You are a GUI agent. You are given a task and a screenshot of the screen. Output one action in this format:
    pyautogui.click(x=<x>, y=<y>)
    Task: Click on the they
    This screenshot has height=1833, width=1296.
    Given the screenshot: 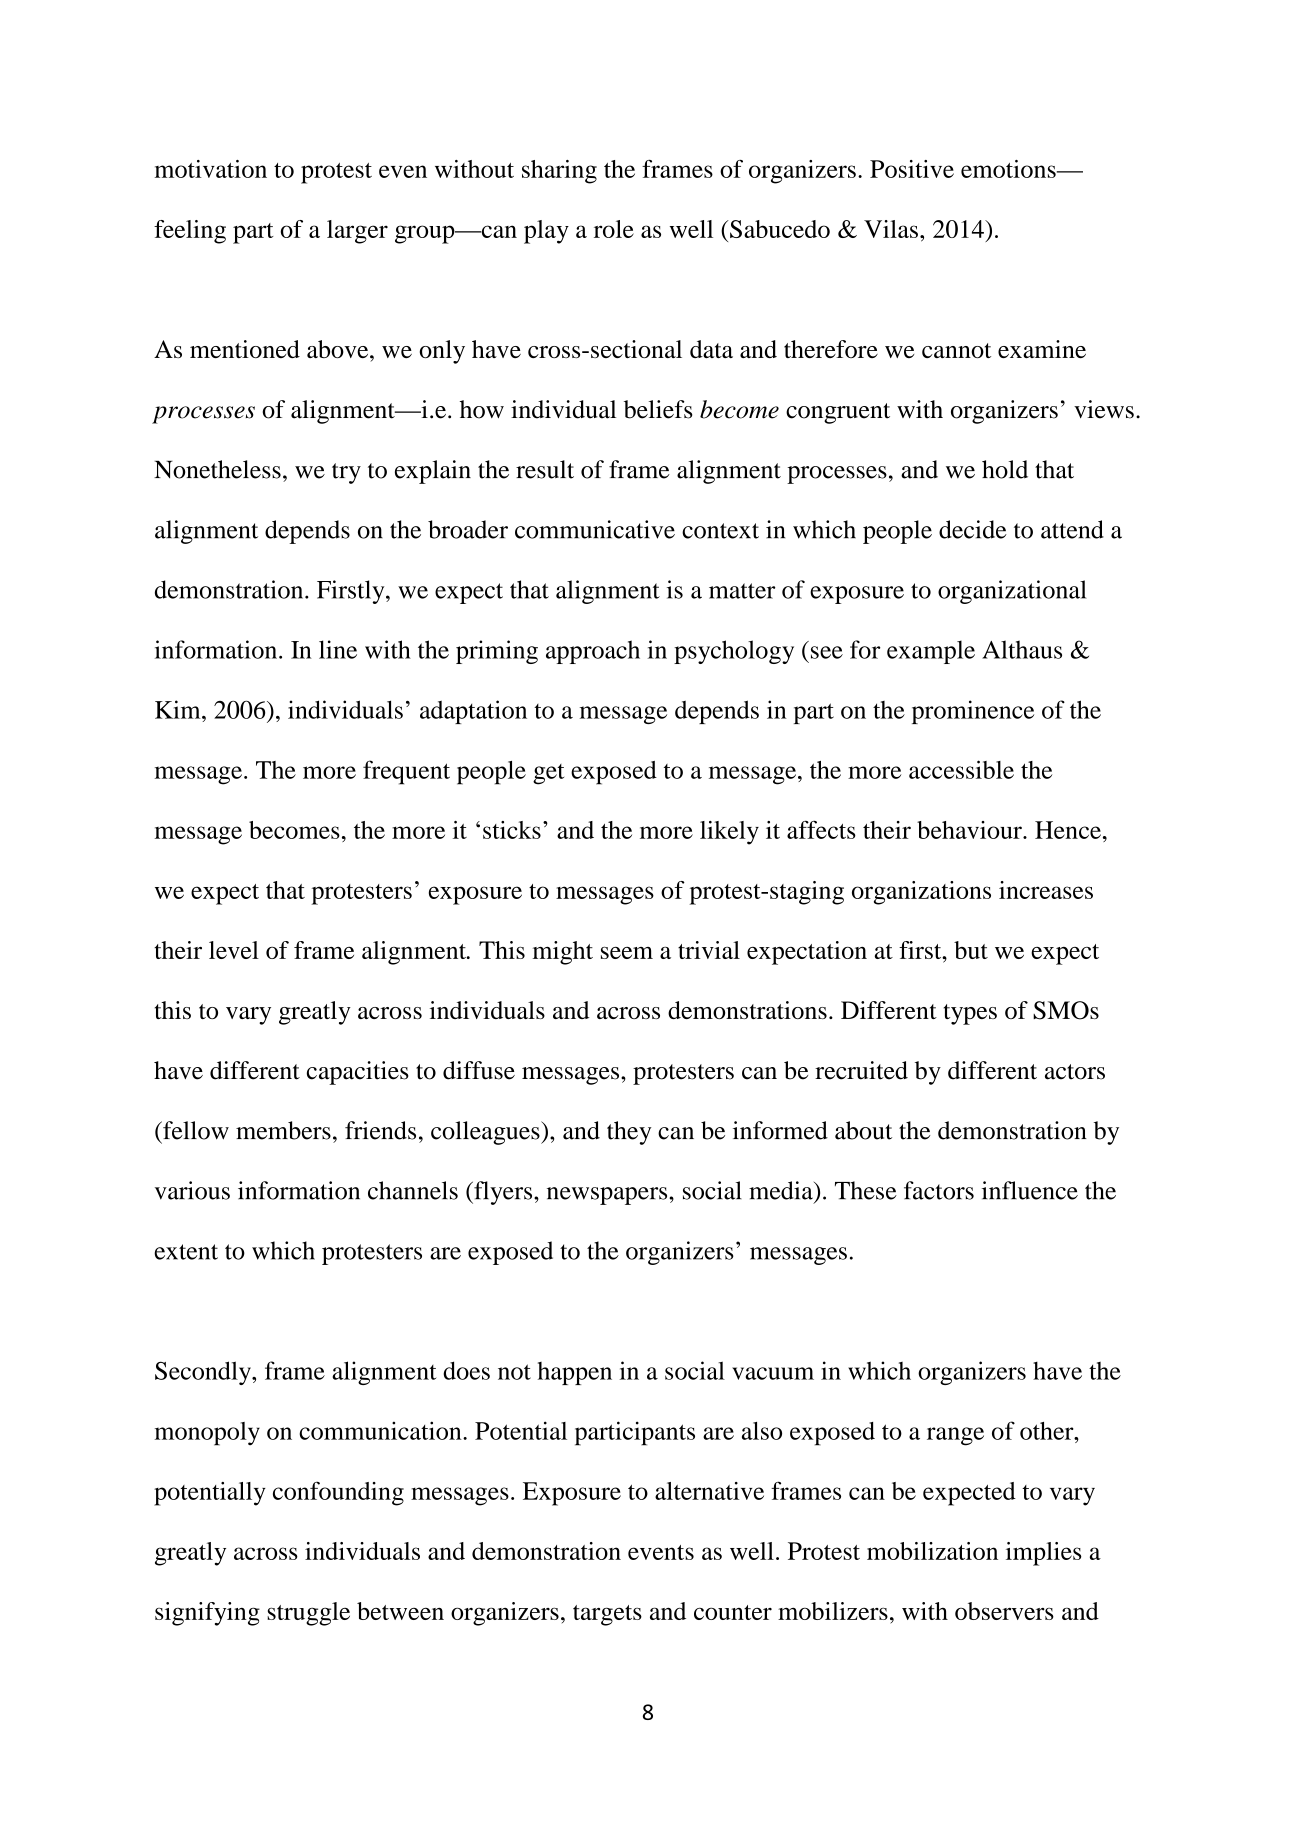 What is the action you would take?
    pyautogui.click(x=629, y=1133)
